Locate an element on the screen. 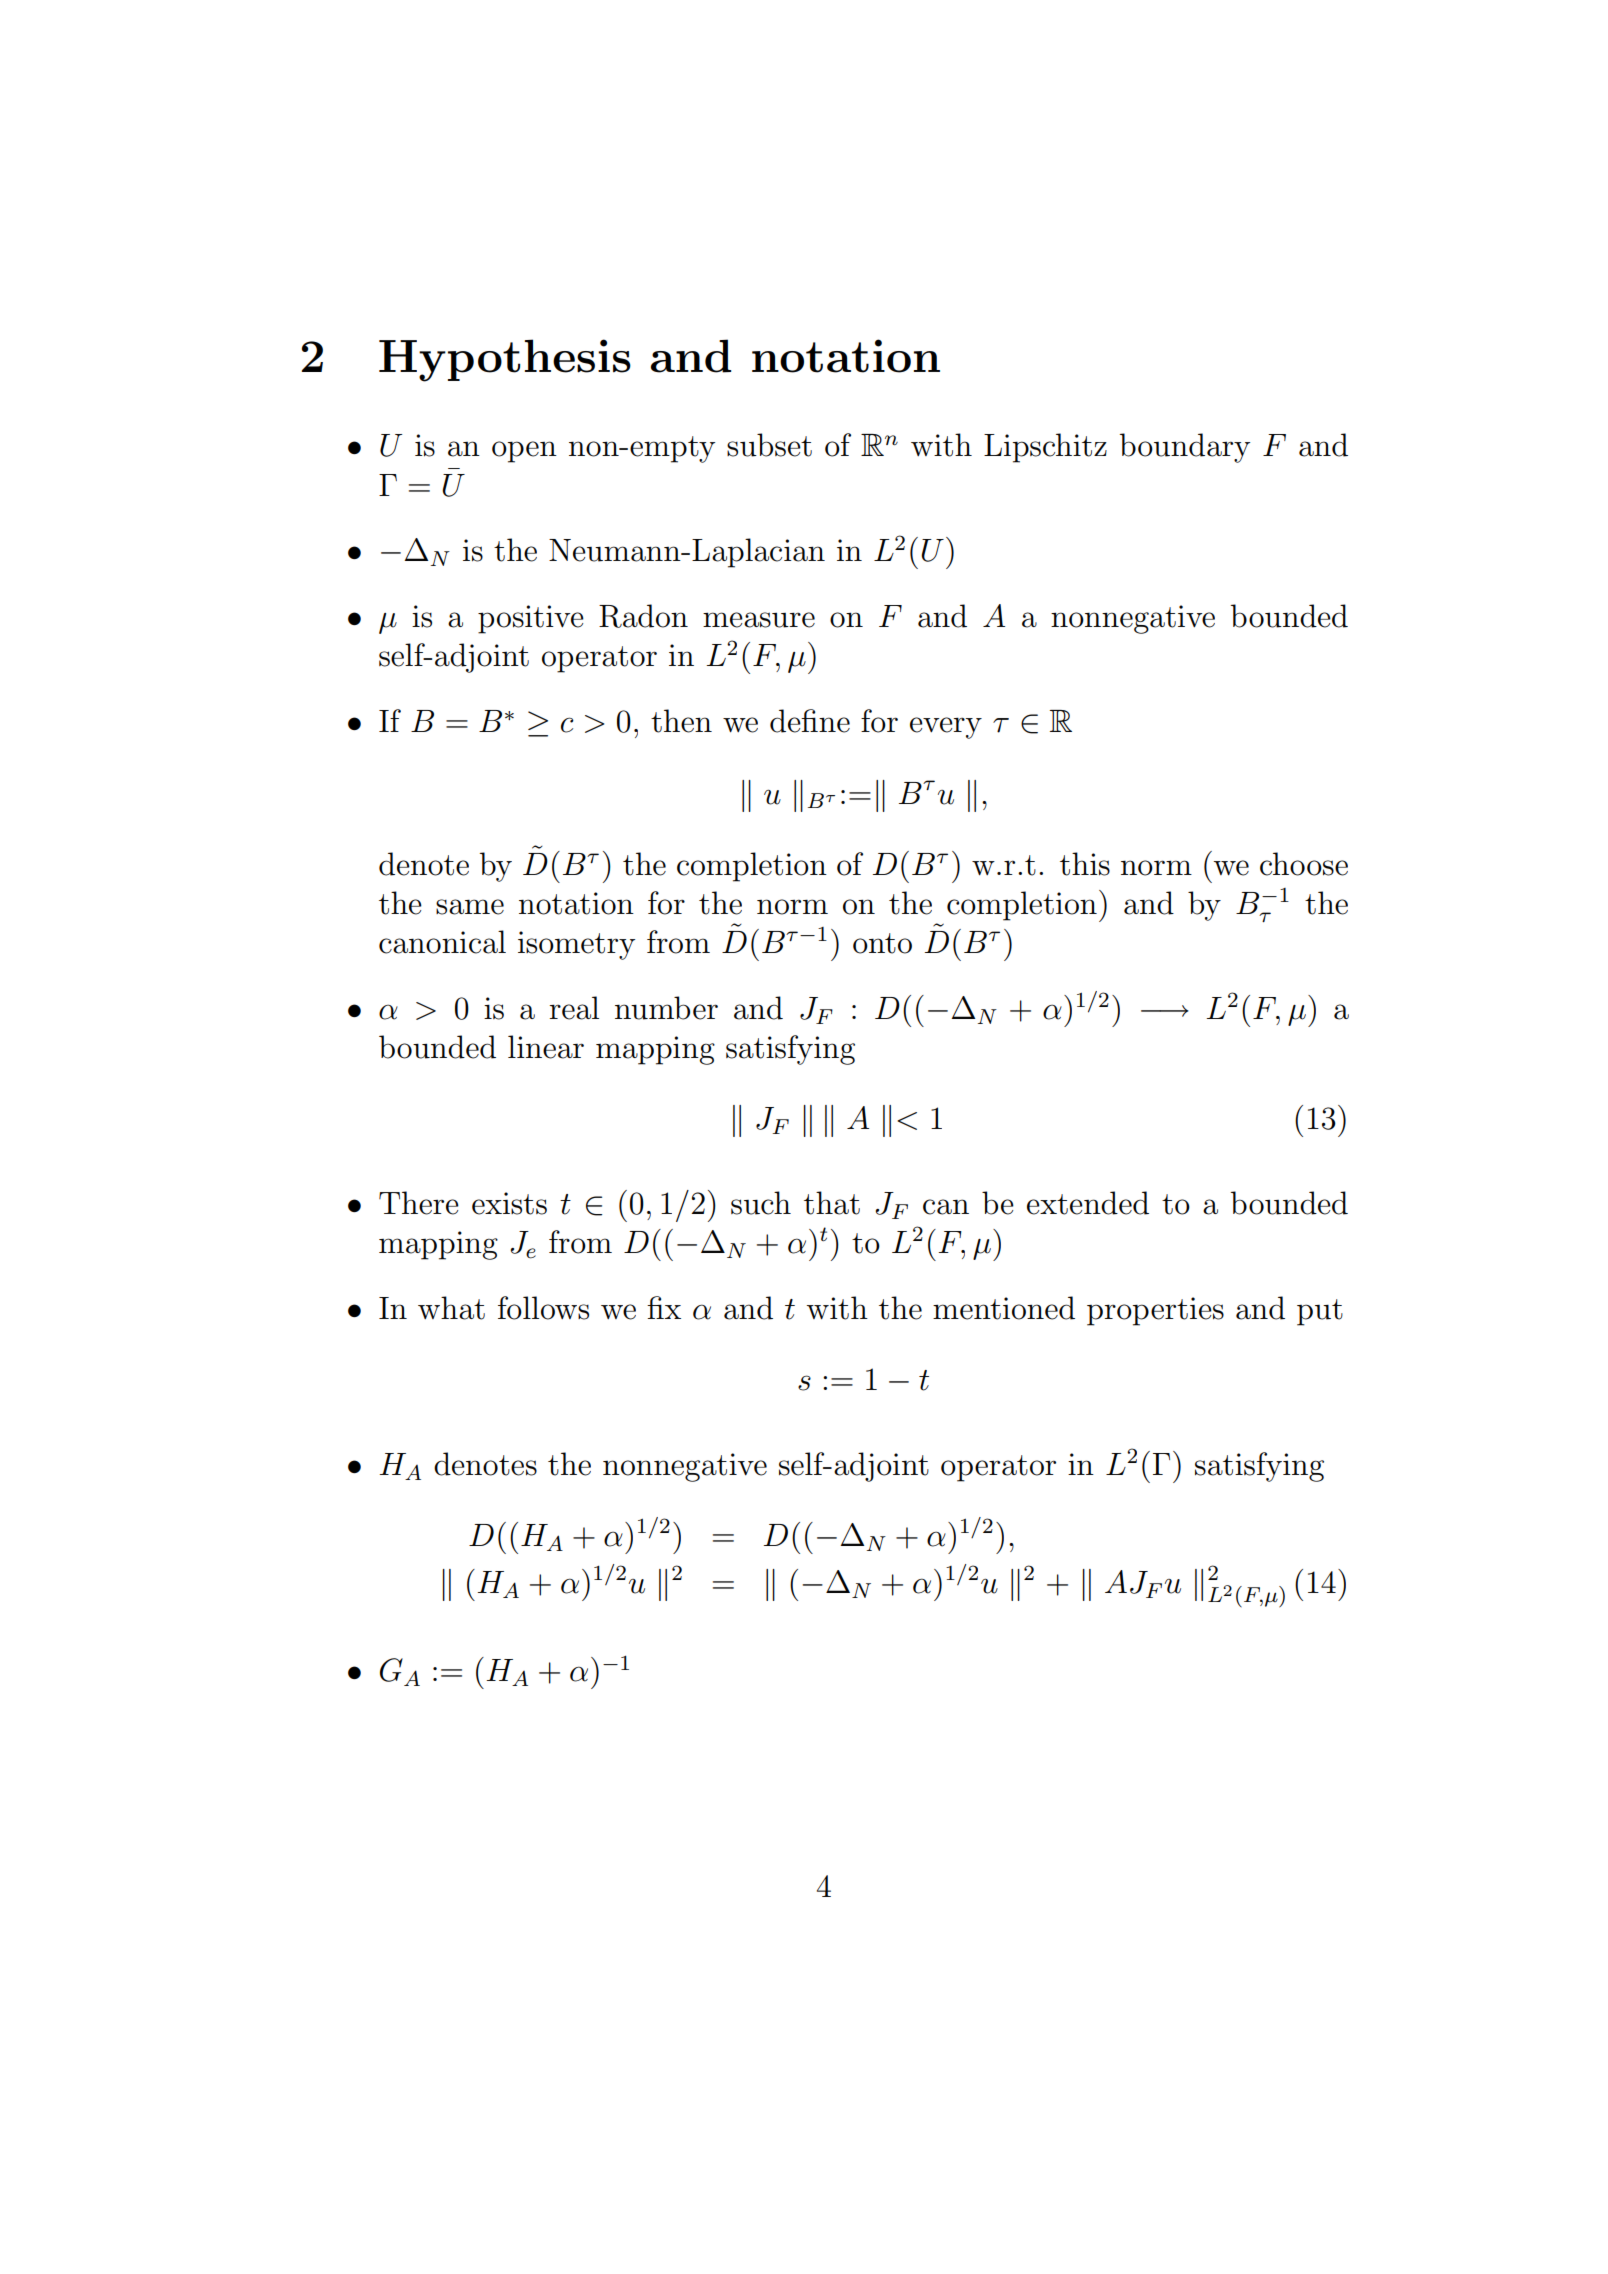 The width and height of the screenshot is (1608, 2274). define is located at coordinates (810, 721).
